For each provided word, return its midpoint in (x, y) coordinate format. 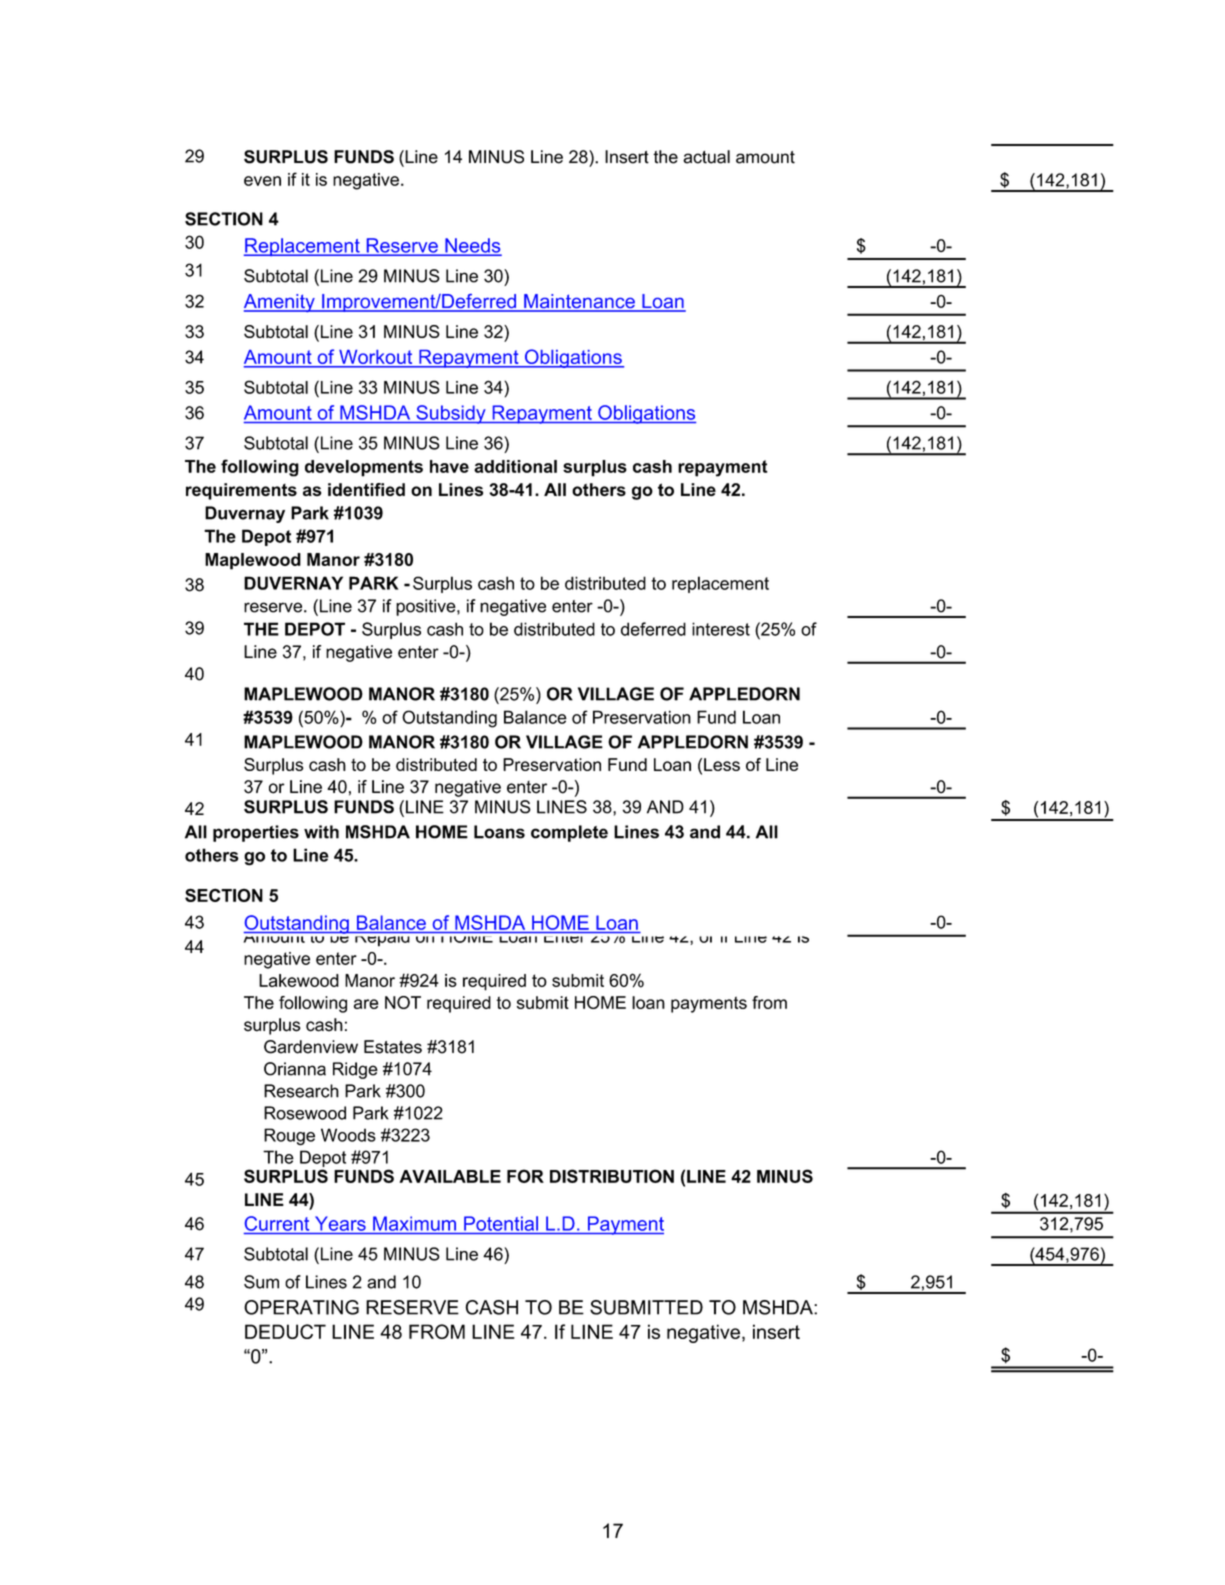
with (321, 832)
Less (722, 764)
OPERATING (301, 1307)
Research (301, 1091)
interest (721, 629)
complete (569, 833)
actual (706, 157)
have (449, 466)
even (262, 181)
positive (427, 607)
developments (364, 468)
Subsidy (451, 414)
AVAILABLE (450, 1176)
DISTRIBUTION (612, 1176)
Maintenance (579, 302)
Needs (472, 246)
